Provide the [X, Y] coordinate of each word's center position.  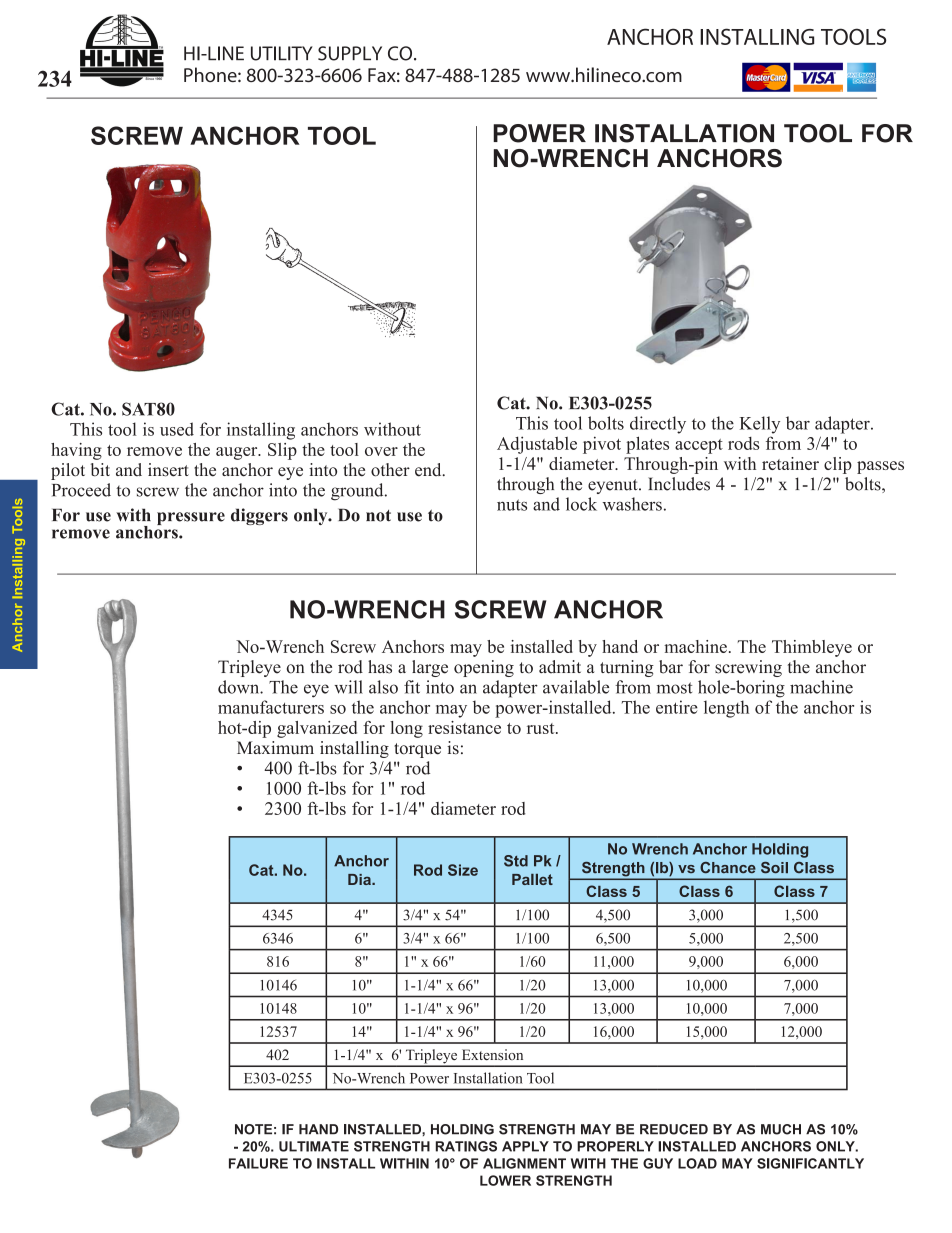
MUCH [781, 1129]
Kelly [760, 425]
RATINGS [466, 1146]
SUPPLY [350, 53]
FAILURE [258, 1163]
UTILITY [282, 53]
